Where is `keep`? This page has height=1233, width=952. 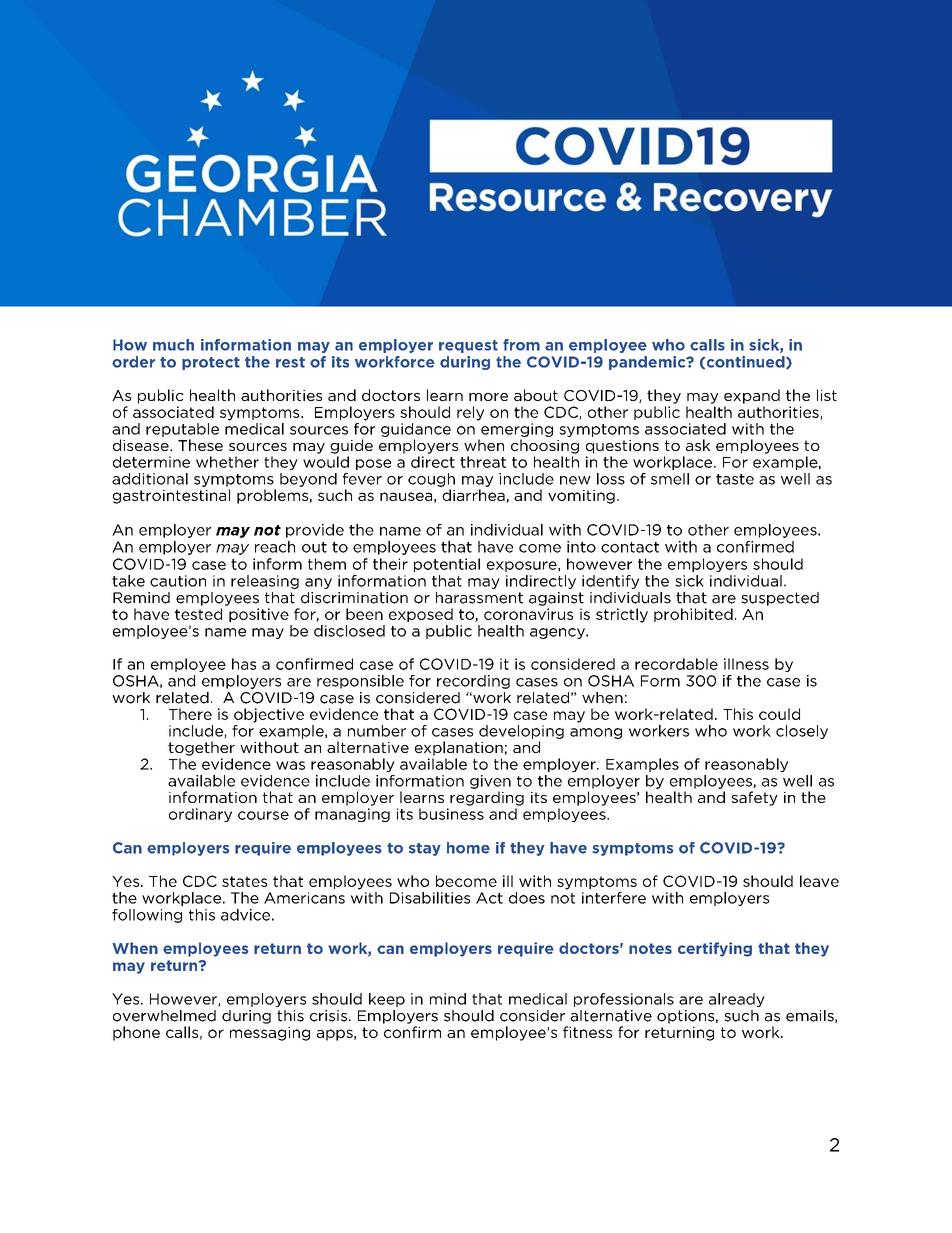
keep is located at coordinates (387, 1000).
